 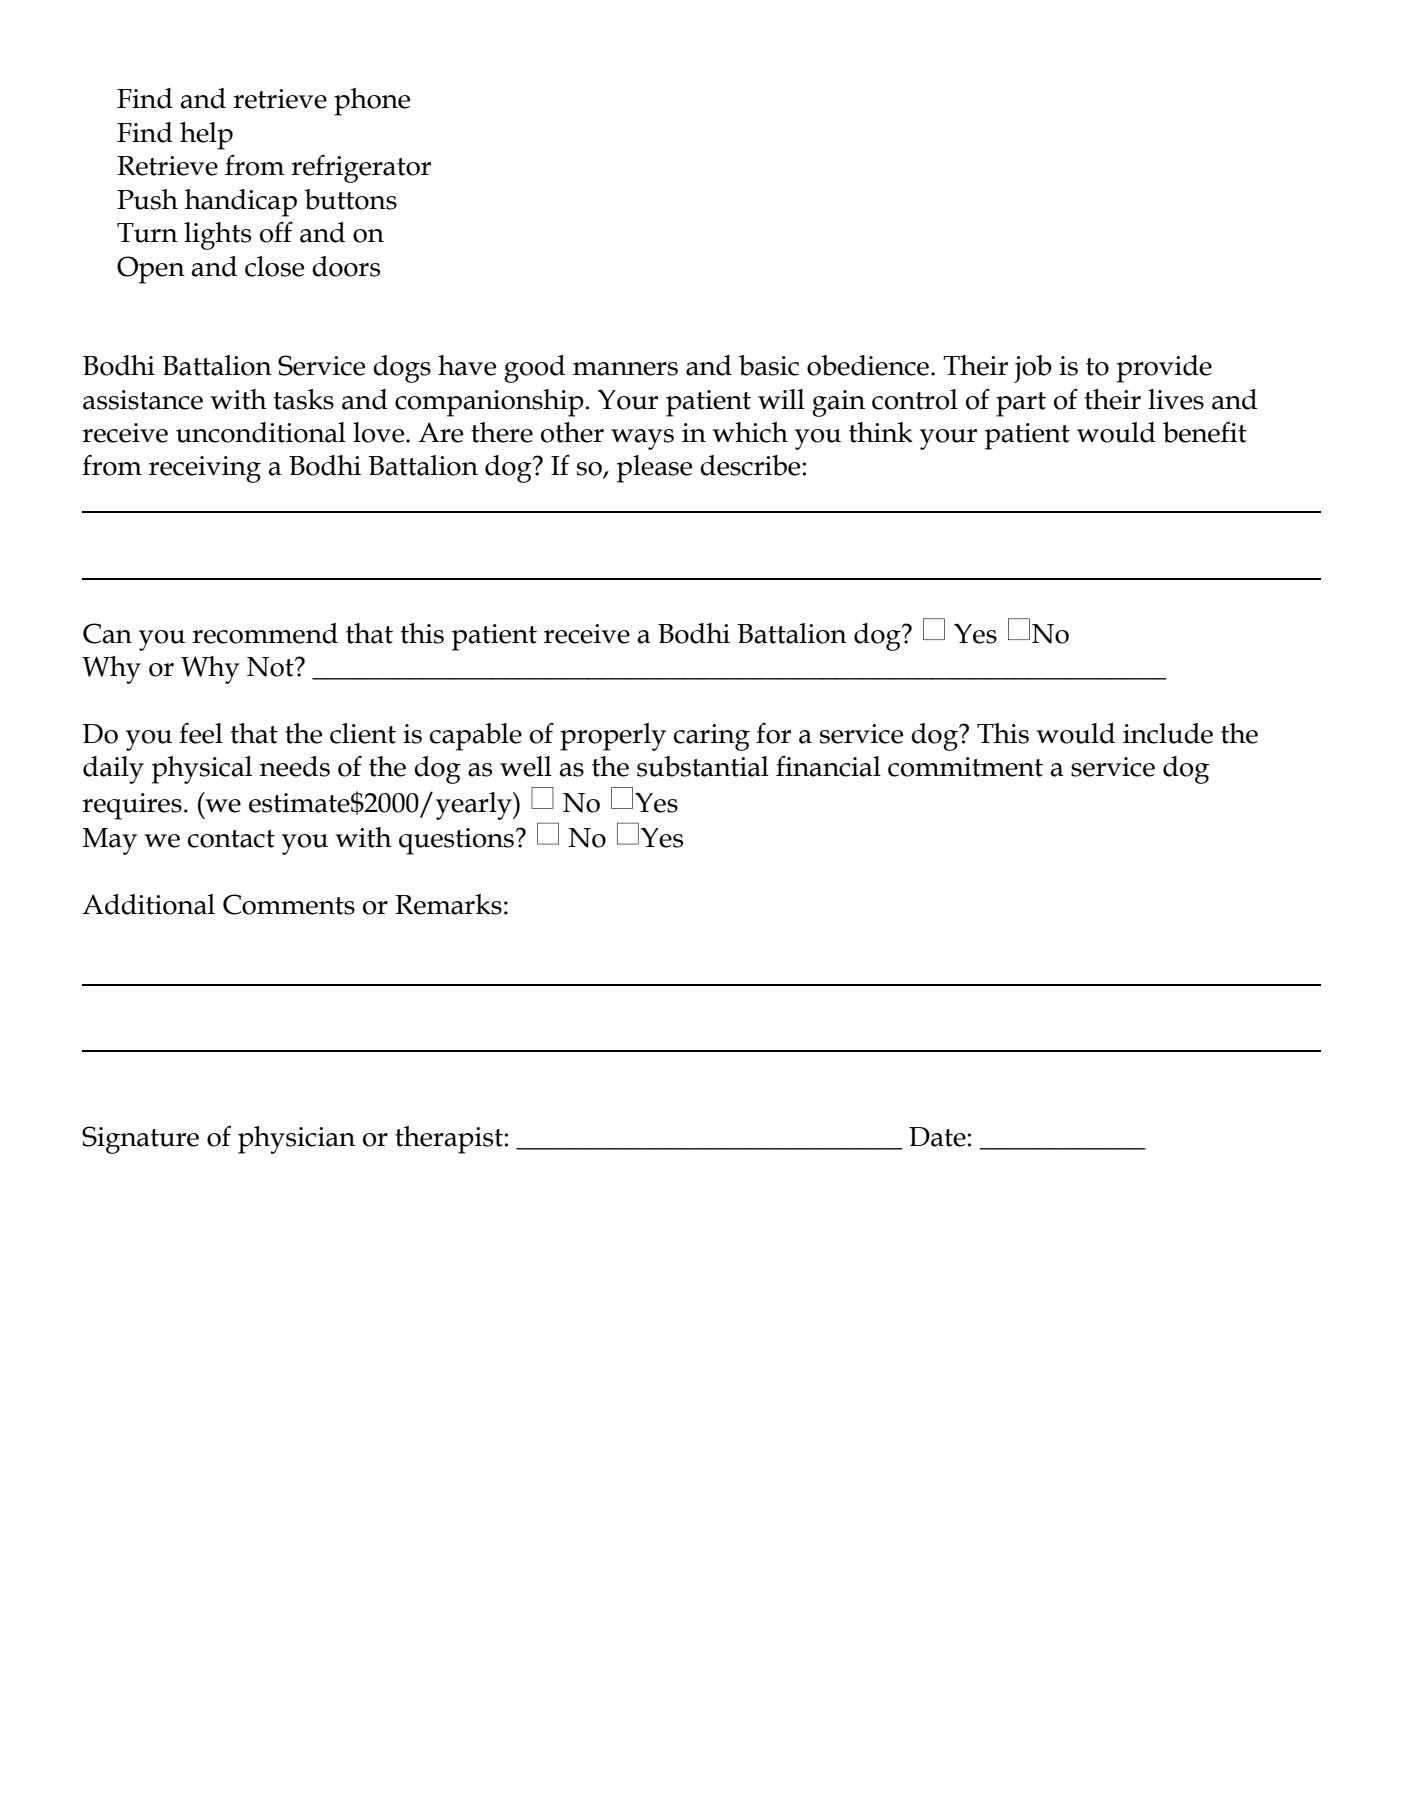 What do you see at coordinates (613, 737) in the screenshot?
I see `properly` at bounding box center [613, 737].
